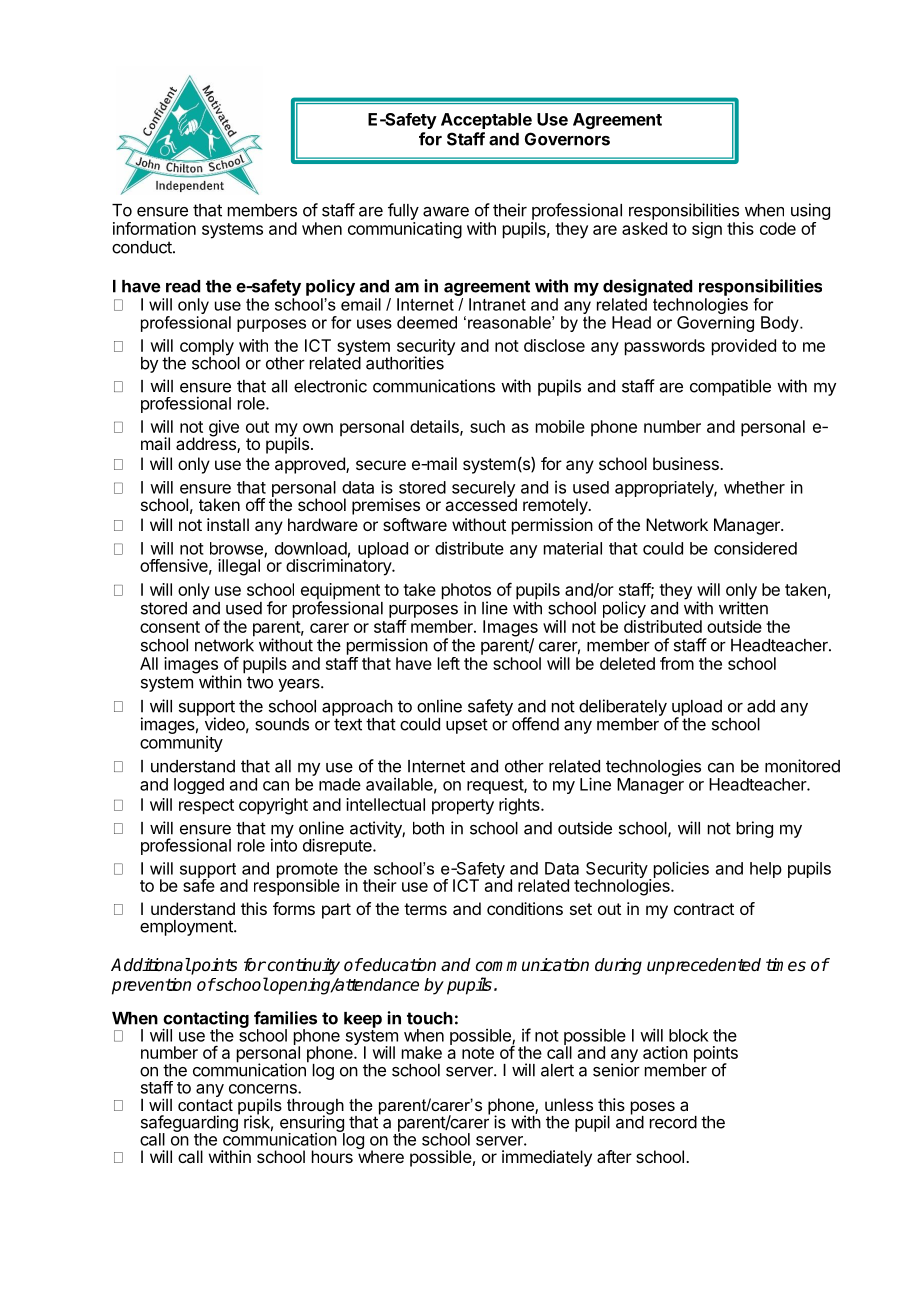 The image size is (924, 1308). Describe the element at coordinates (525, 908) in the image. I see `conditions` at that location.
